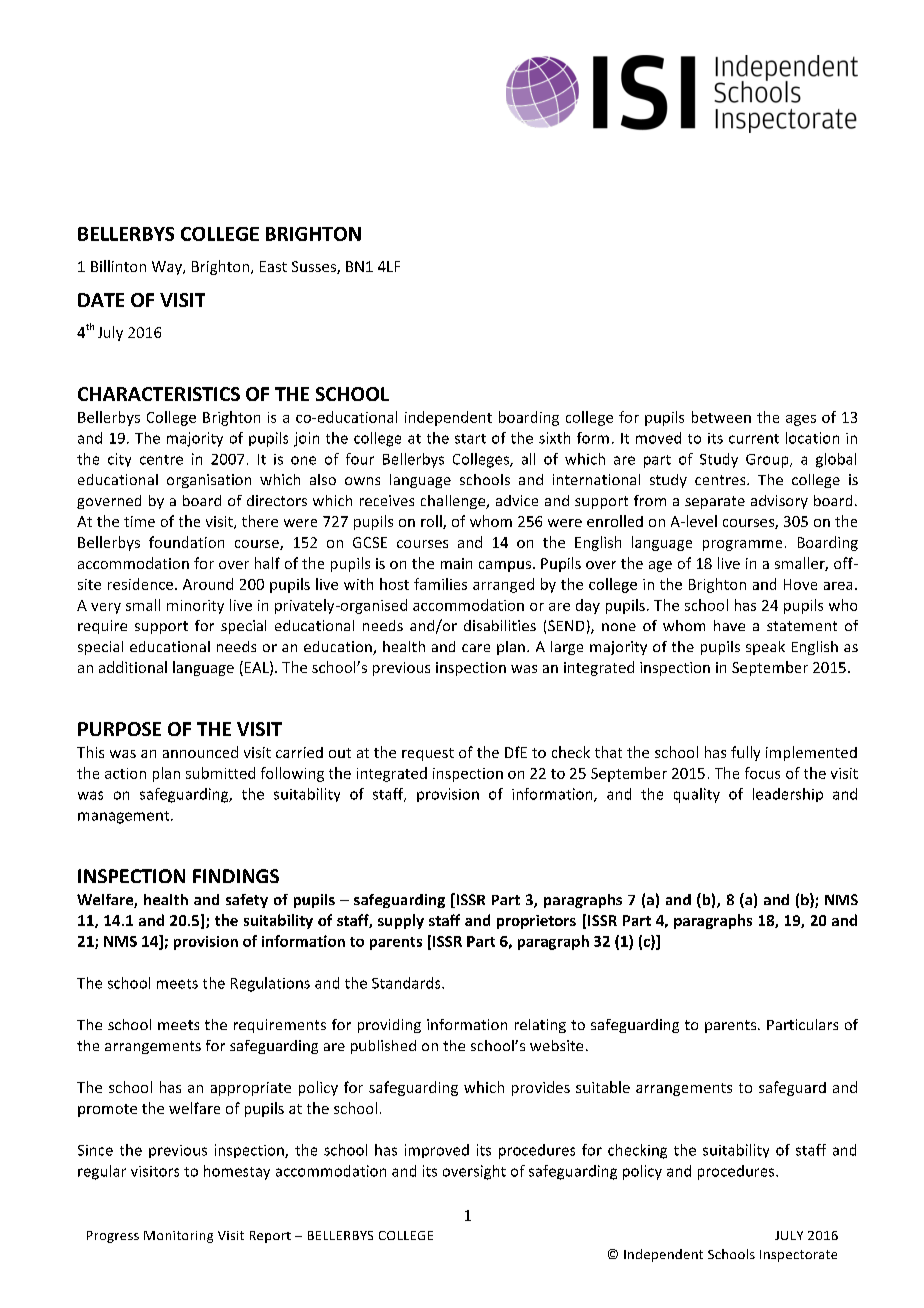 This image has width=924, height=1308. What do you see at coordinates (437, 1151) in the image?
I see `improved` at bounding box center [437, 1151].
